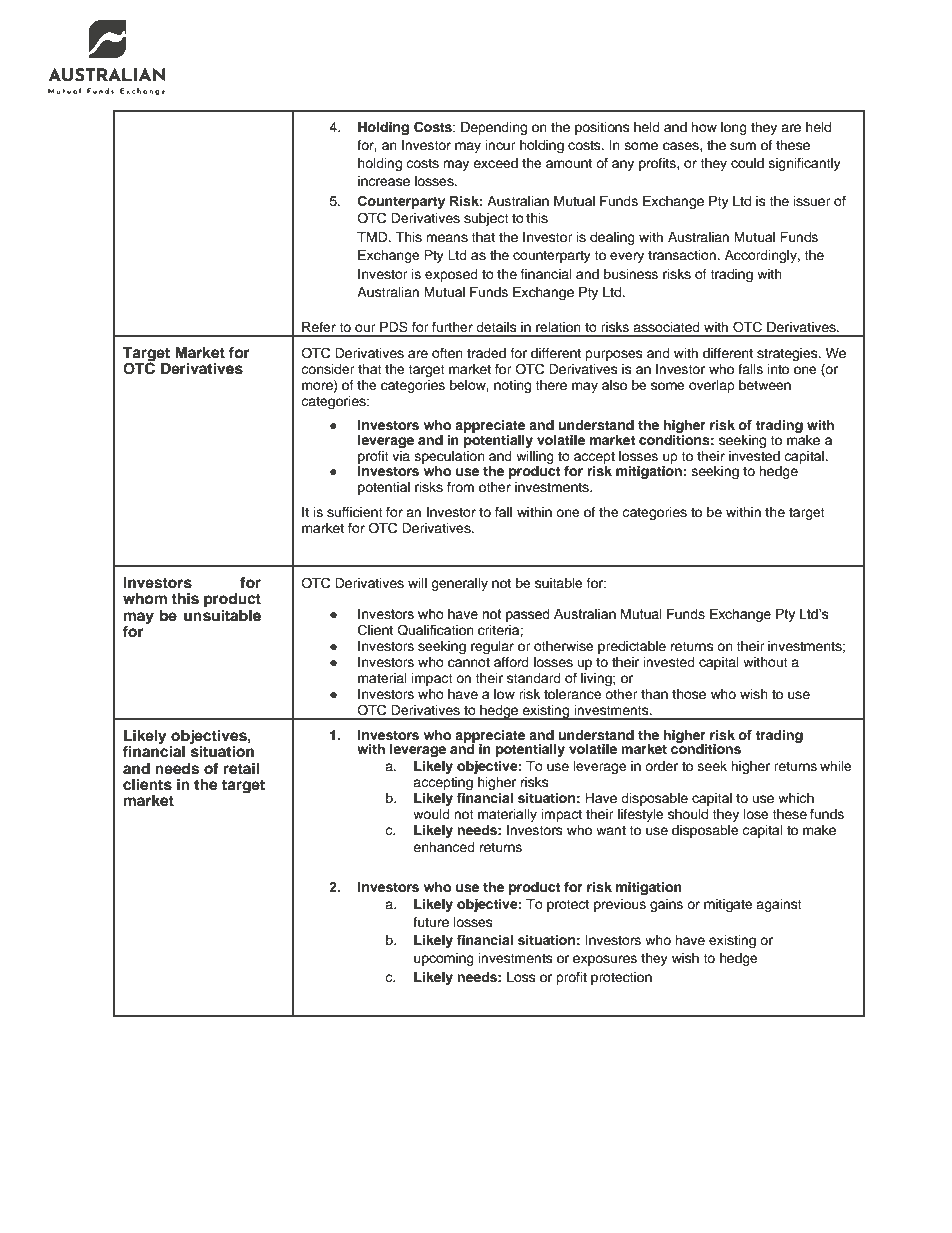 Image resolution: width=952 pixels, height=1233 pixels. Describe the element at coordinates (728, 905) in the image. I see `mitigate` at that location.
